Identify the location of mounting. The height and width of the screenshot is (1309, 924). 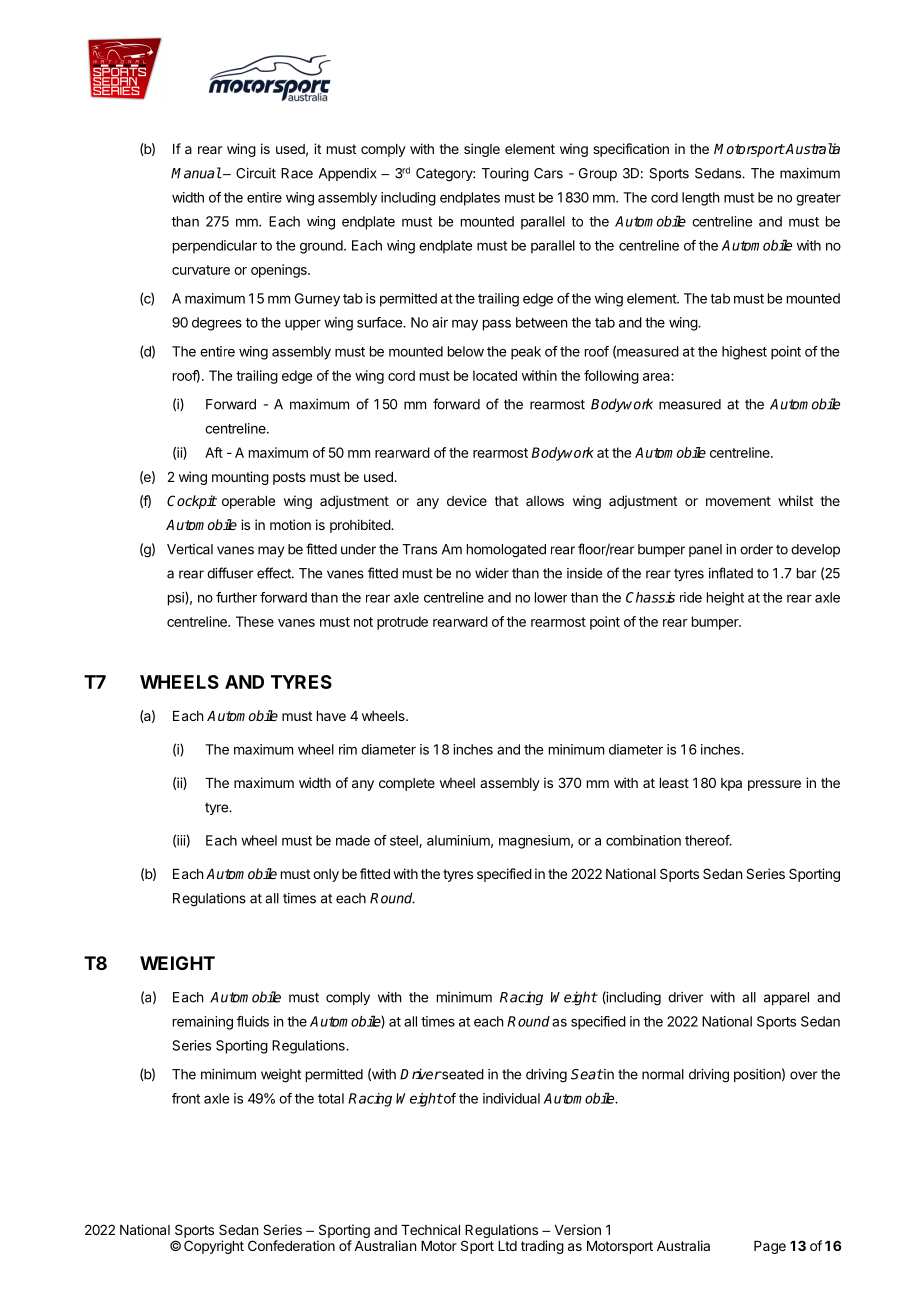
(240, 478).
